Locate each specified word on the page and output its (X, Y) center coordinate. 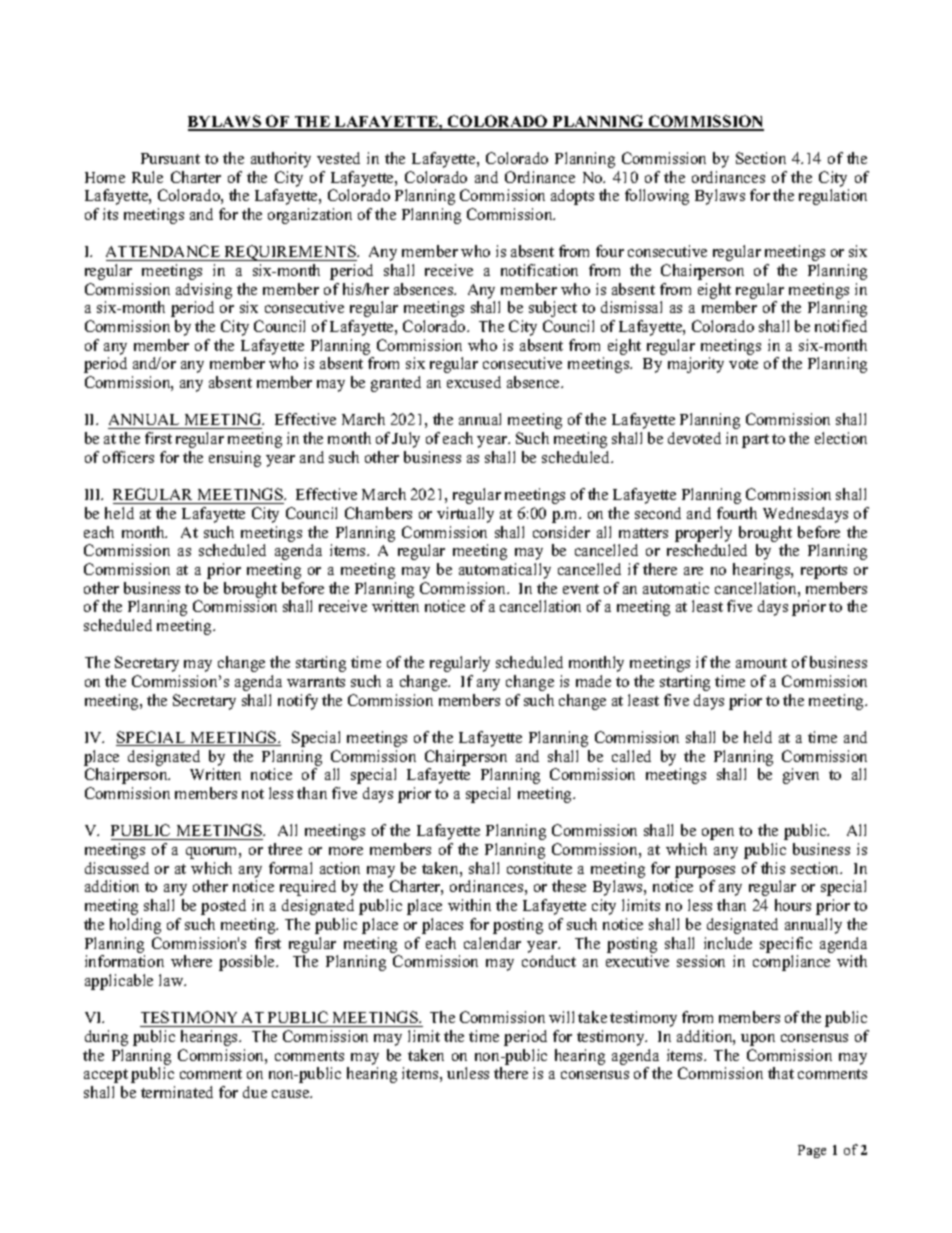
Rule (147, 177)
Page (812, 1151)
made (593, 681)
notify (298, 702)
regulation (833, 197)
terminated (177, 1092)
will (561, 1017)
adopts (572, 197)
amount (761, 663)
